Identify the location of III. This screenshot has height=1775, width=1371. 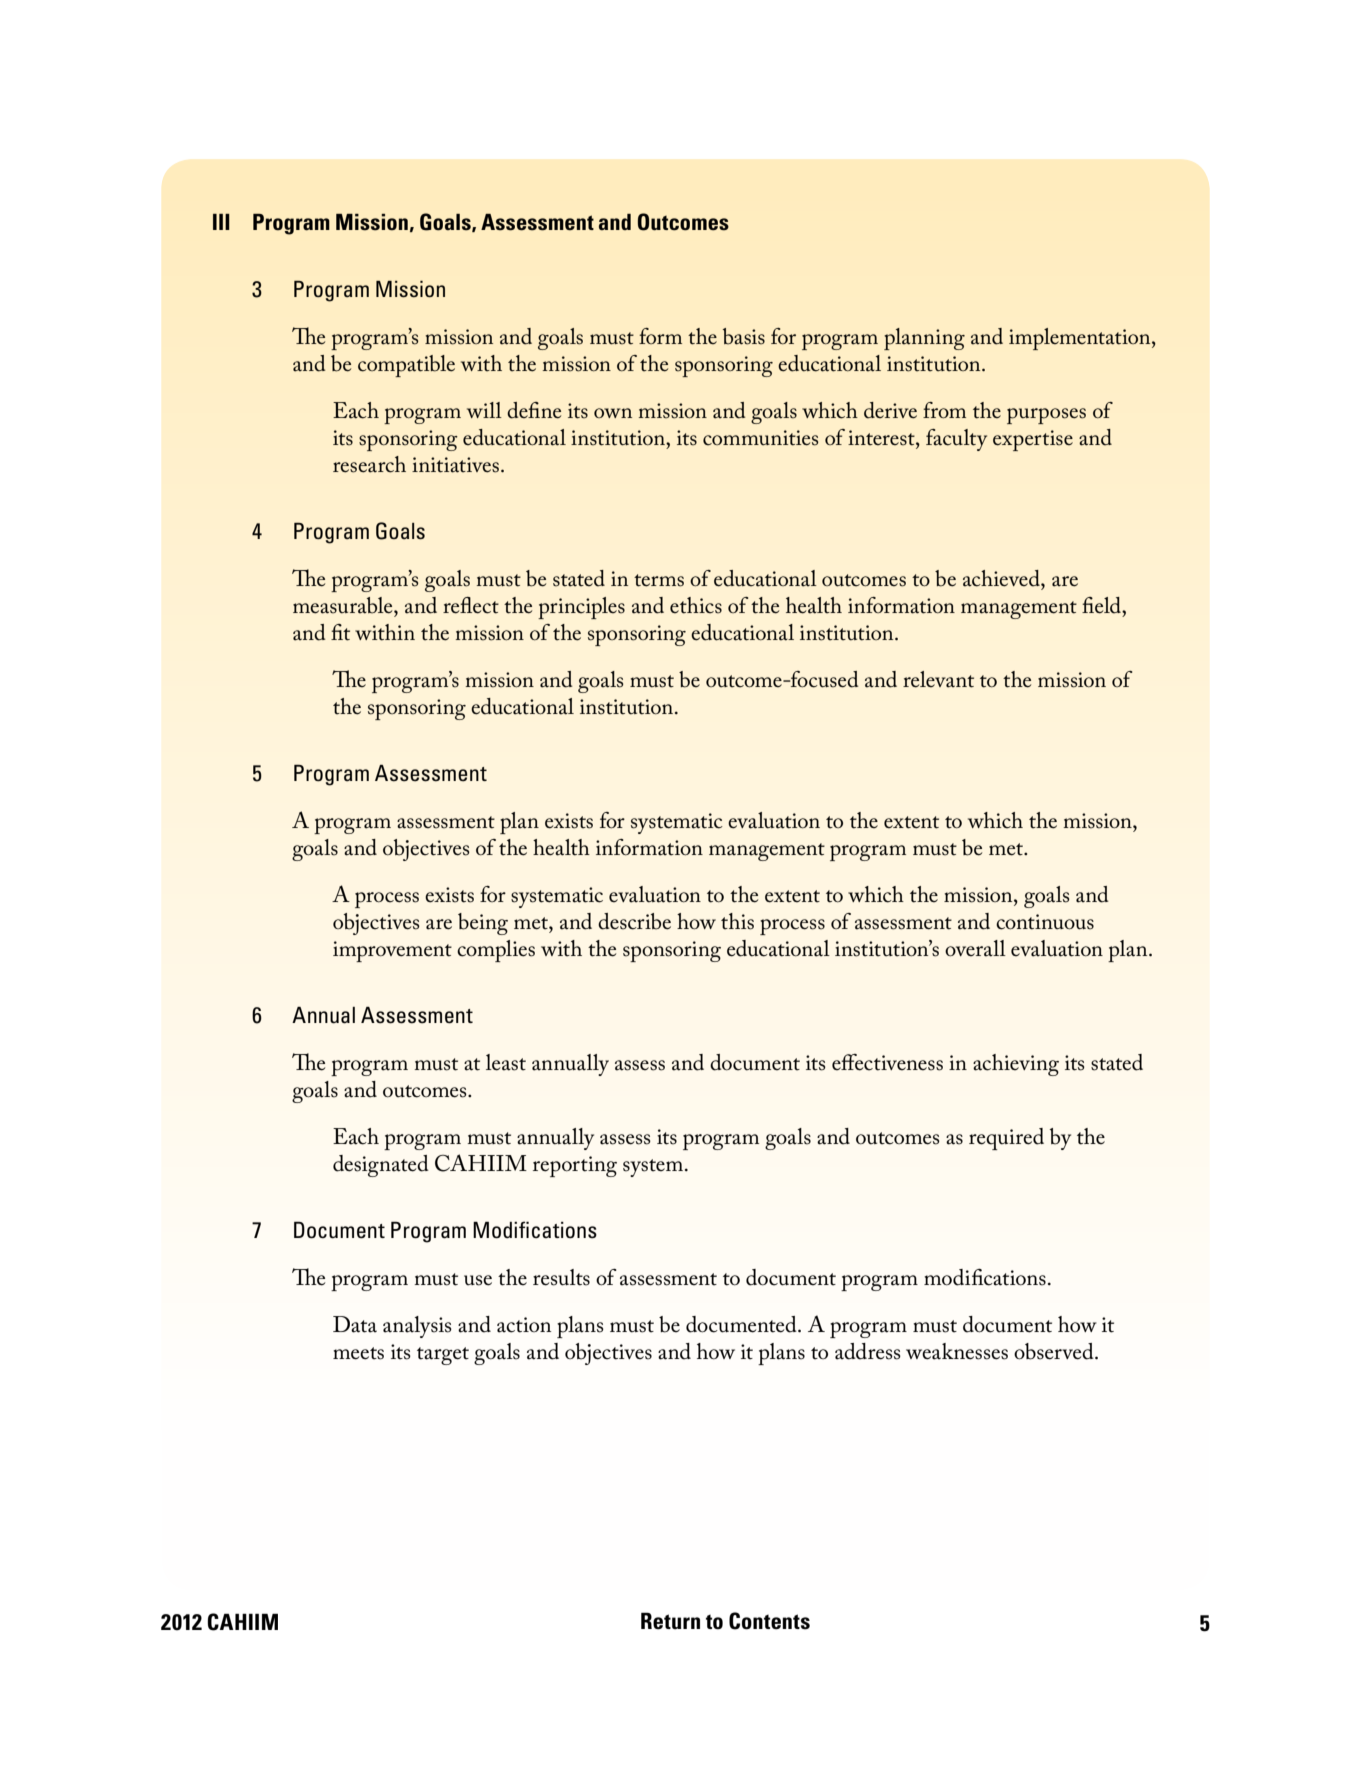
(221, 222).
